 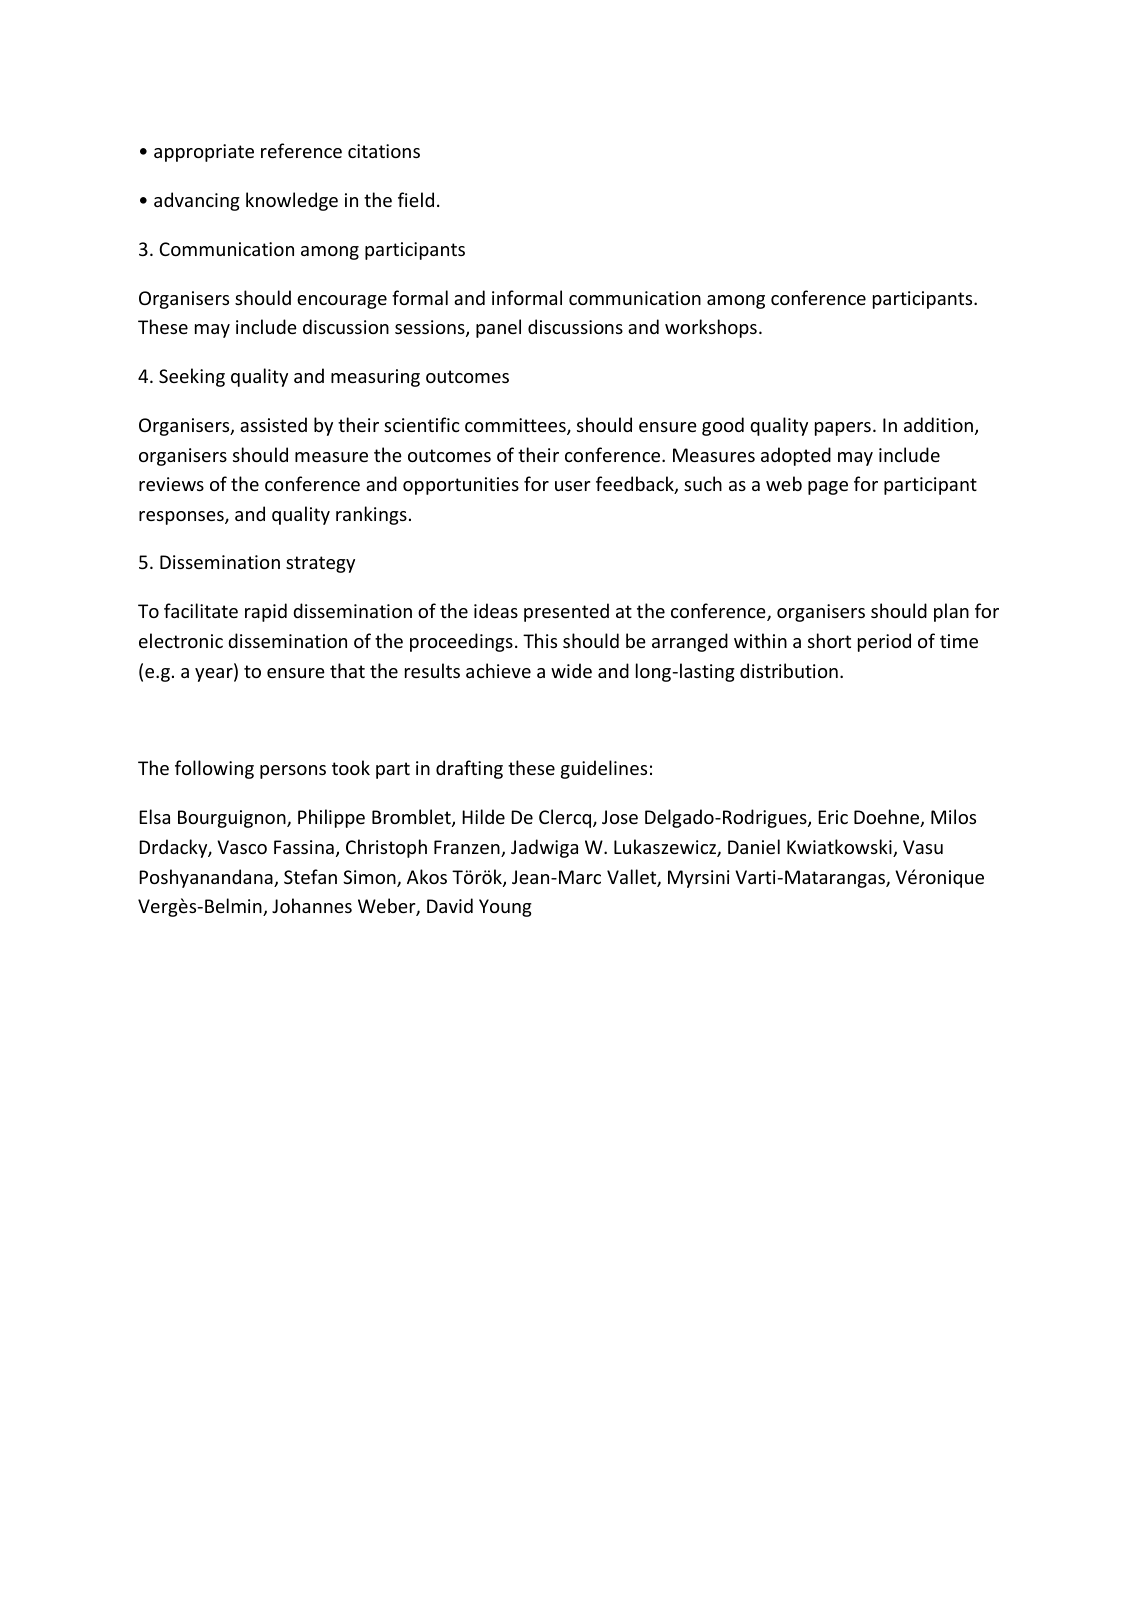 What do you see at coordinates (796, 456) in the page?
I see `adopted` at bounding box center [796, 456].
